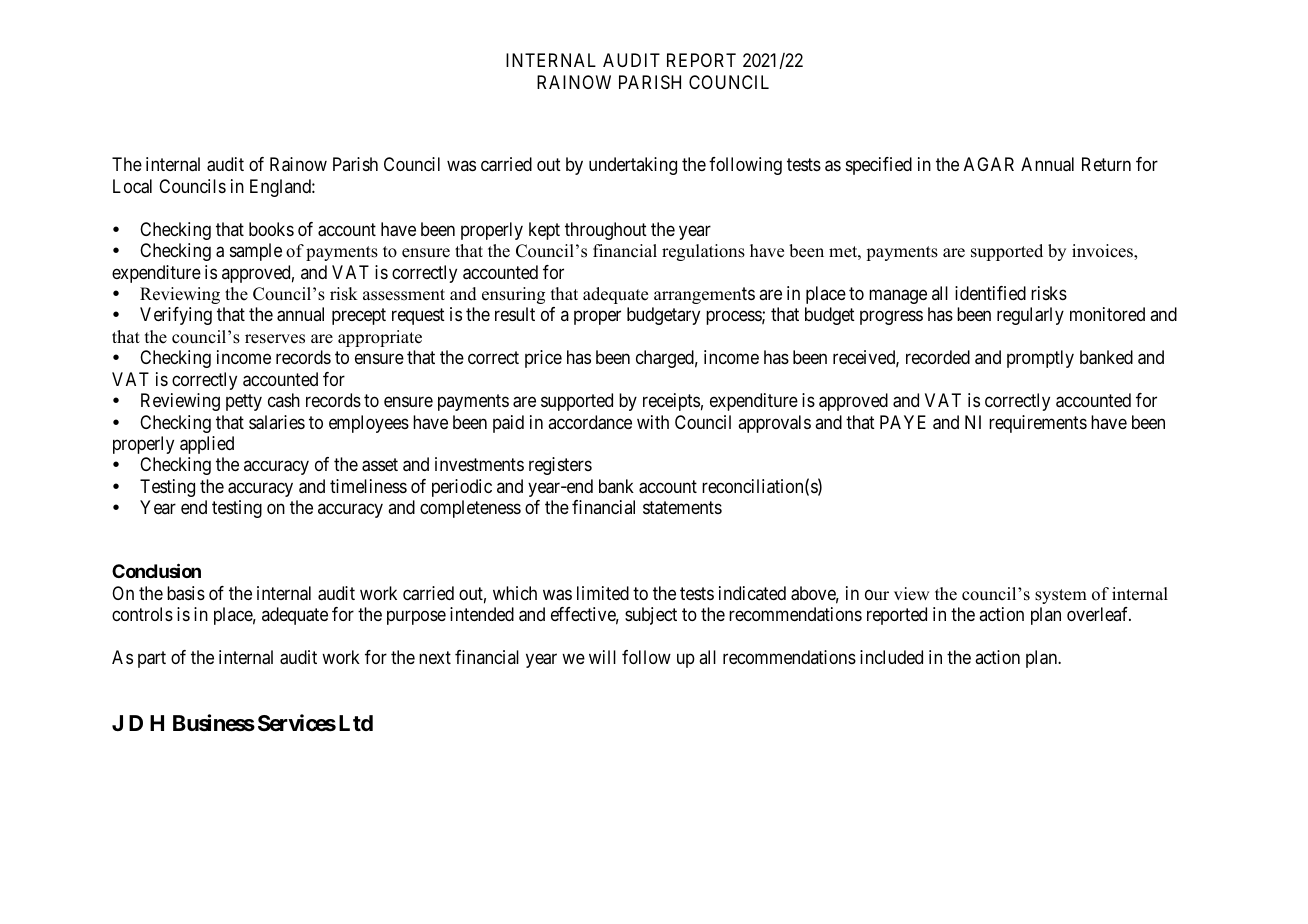 The width and height of the screenshot is (1308, 924). Describe the element at coordinates (356, 723) in the screenshot. I see `Ltd` at that location.
